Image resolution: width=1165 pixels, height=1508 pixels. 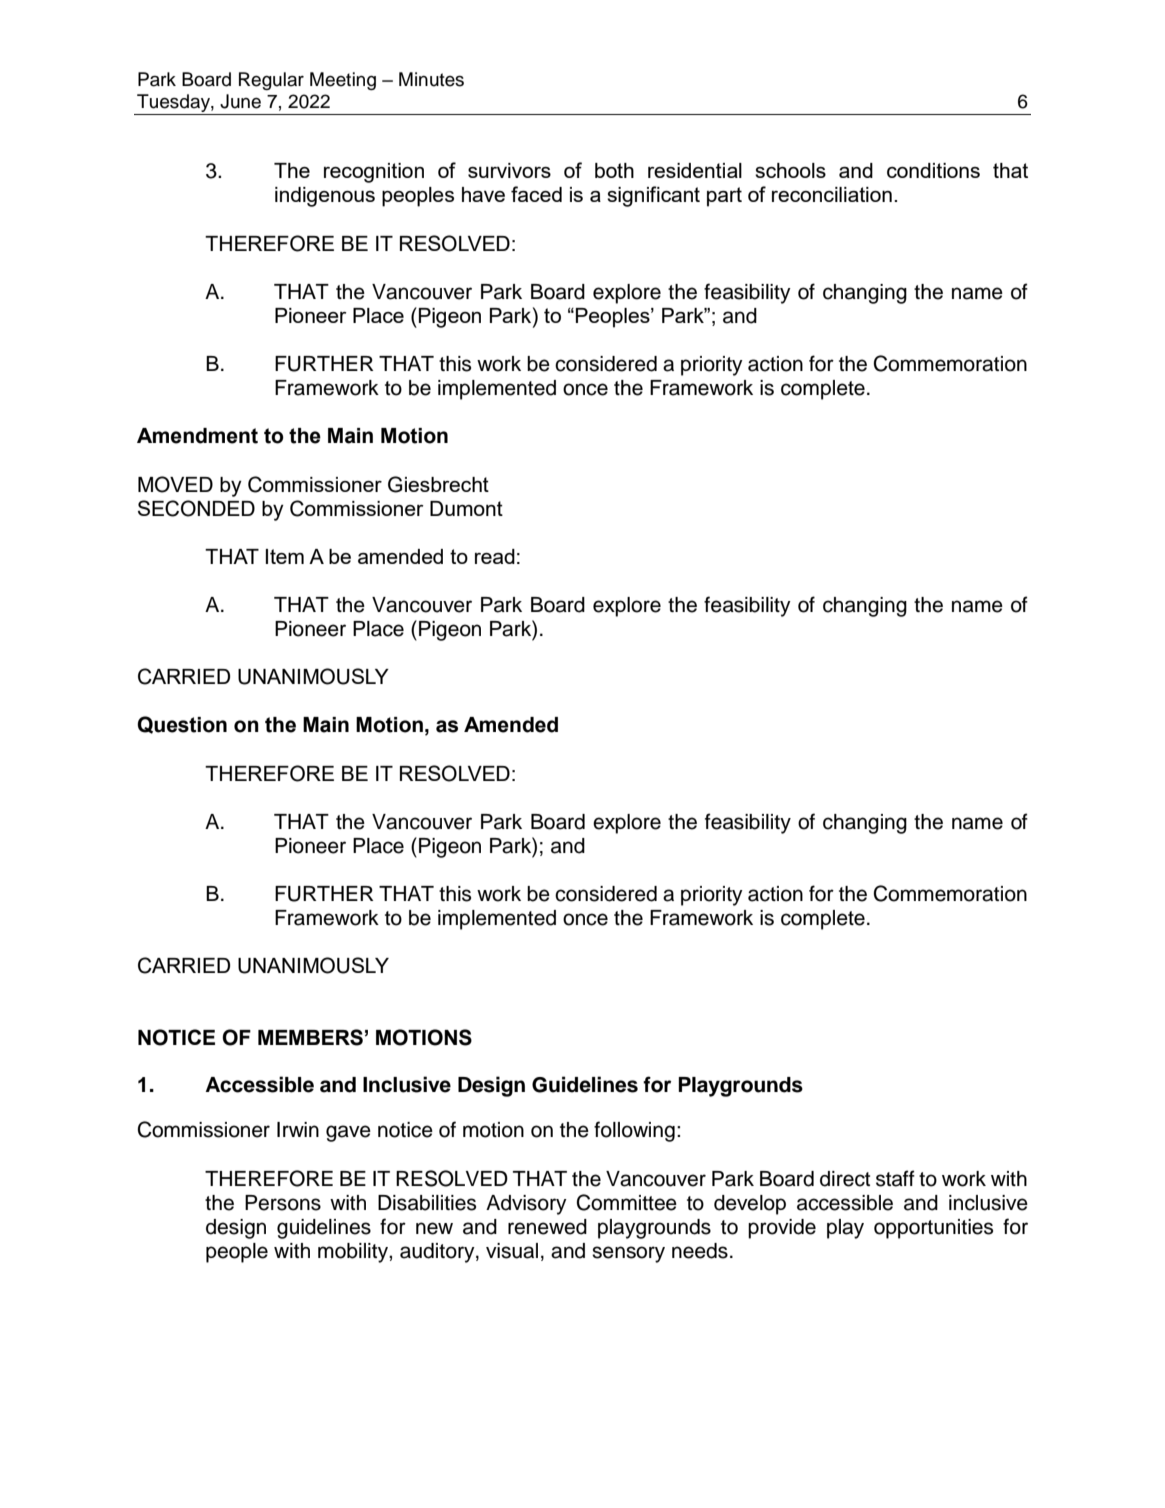 I want to click on schools, so click(x=790, y=170).
